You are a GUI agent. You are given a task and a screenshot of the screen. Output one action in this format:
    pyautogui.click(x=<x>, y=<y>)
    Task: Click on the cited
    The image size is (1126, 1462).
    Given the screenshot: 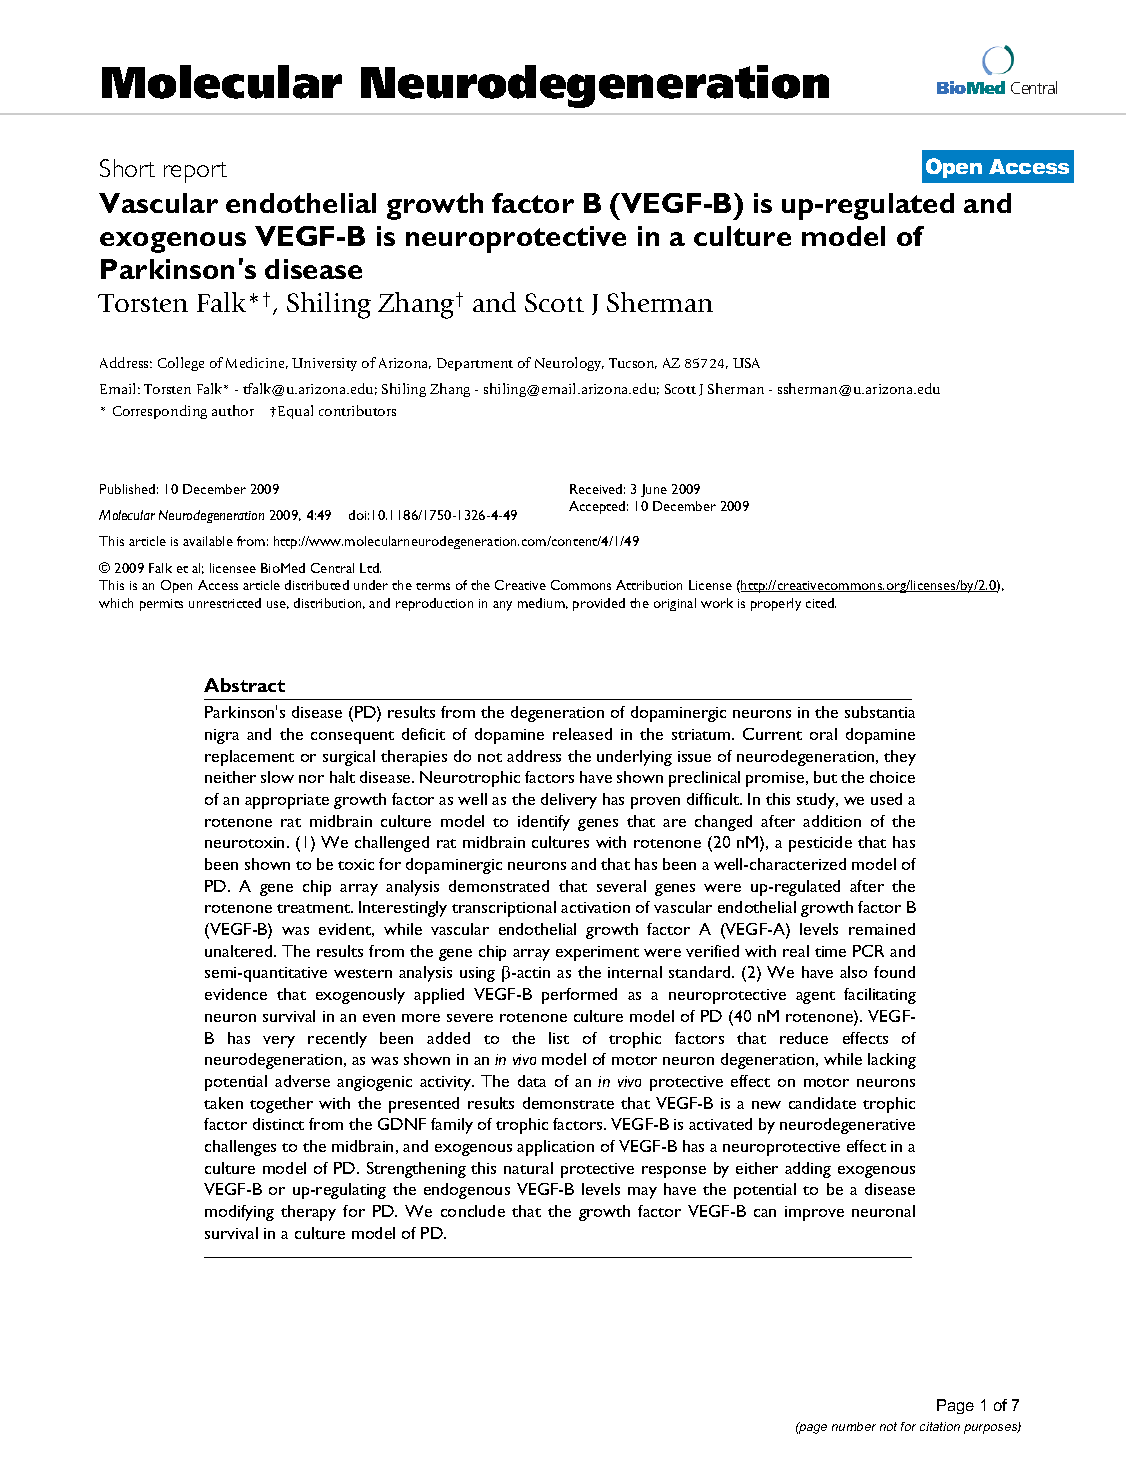 What is the action you would take?
    pyautogui.click(x=821, y=603)
